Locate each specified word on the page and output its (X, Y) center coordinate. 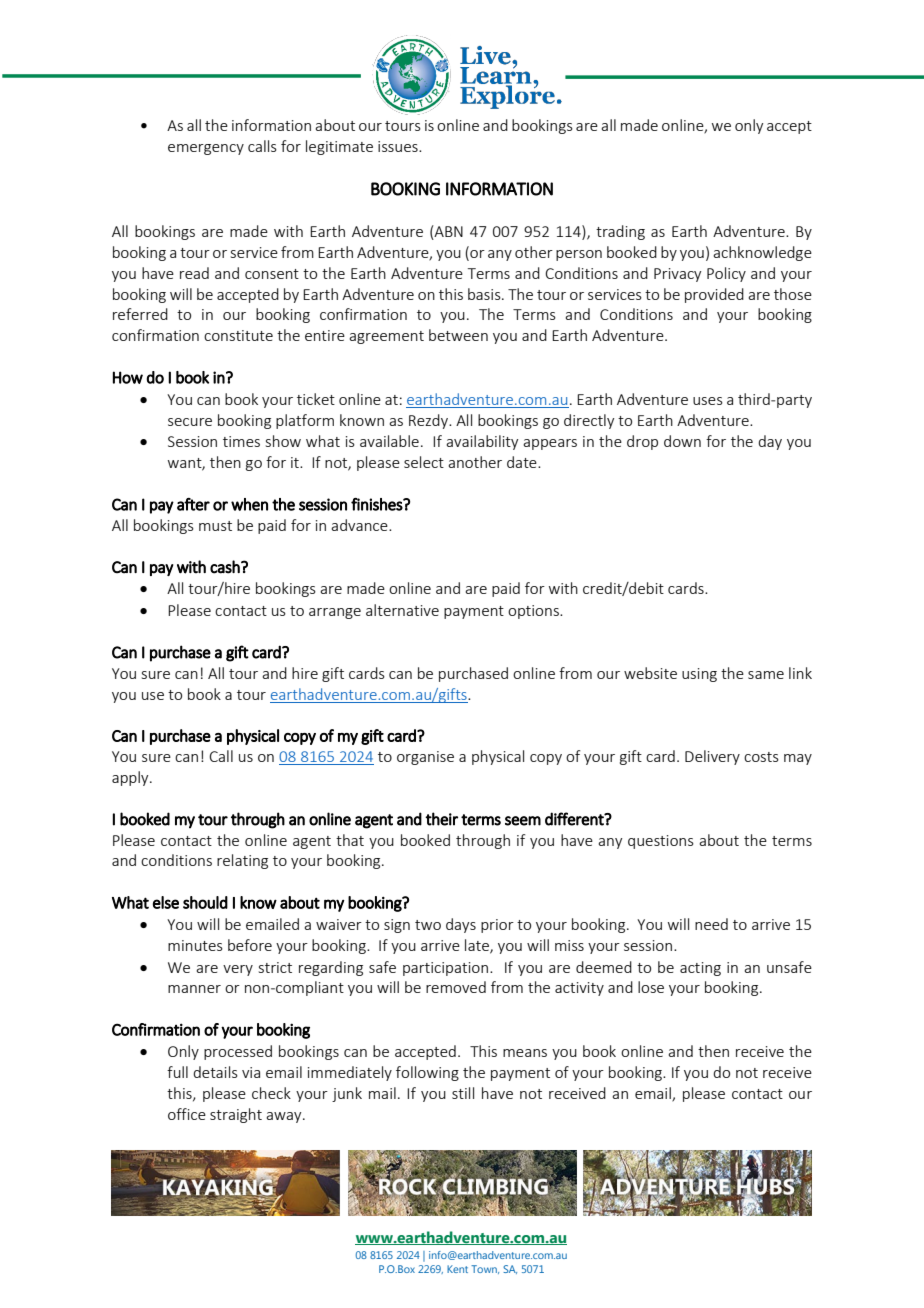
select (424, 462)
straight (236, 1115)
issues (399, 146)
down (682, 441)
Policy (726, 274)
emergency (206, 149)
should (205, 902)
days (461, 925)
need (711, 924)
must (215, 526)
